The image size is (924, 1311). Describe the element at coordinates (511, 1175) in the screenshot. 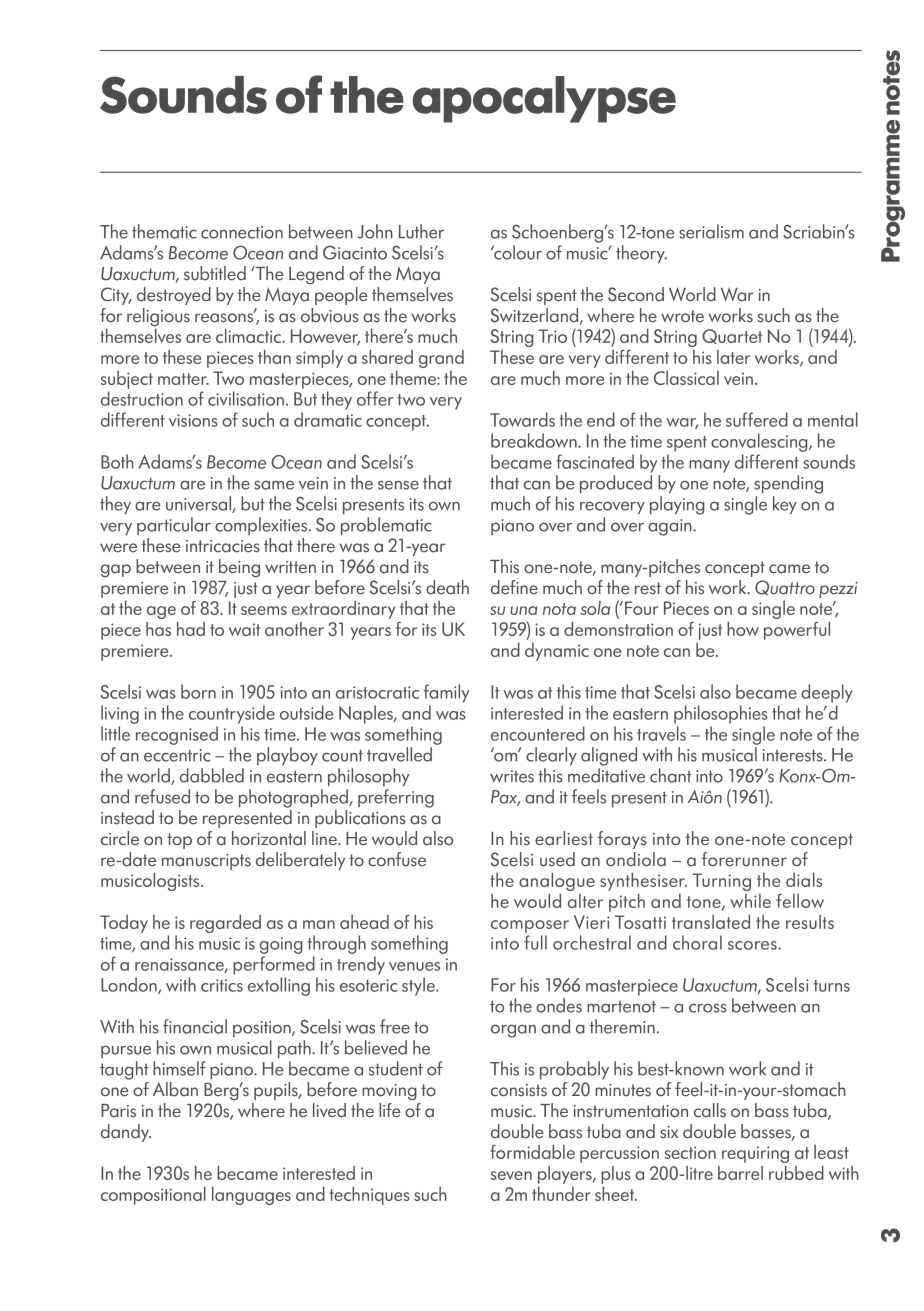

I see `seven` at that location.
